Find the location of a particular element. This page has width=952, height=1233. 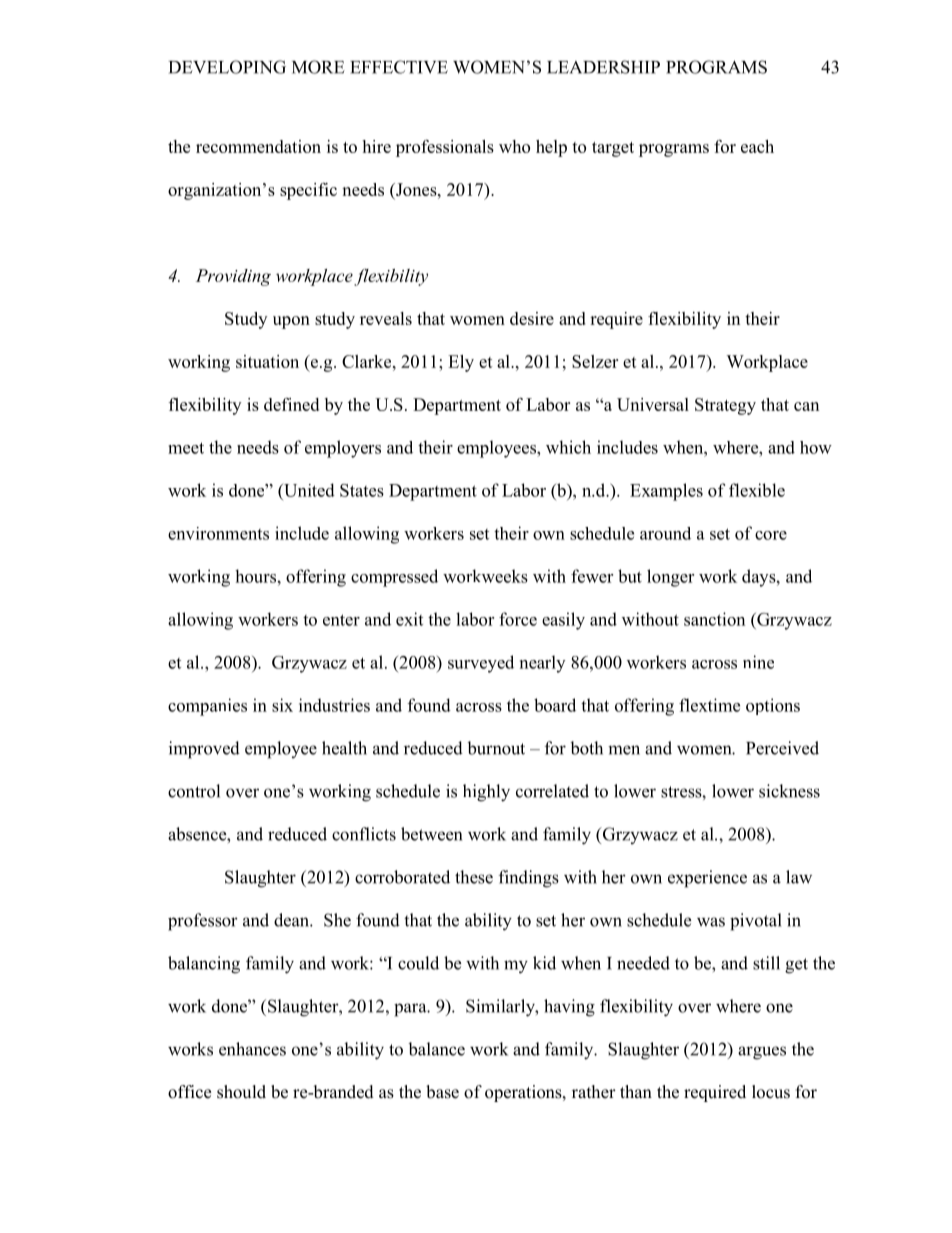

sickness is located at coordinates (789, 791).
